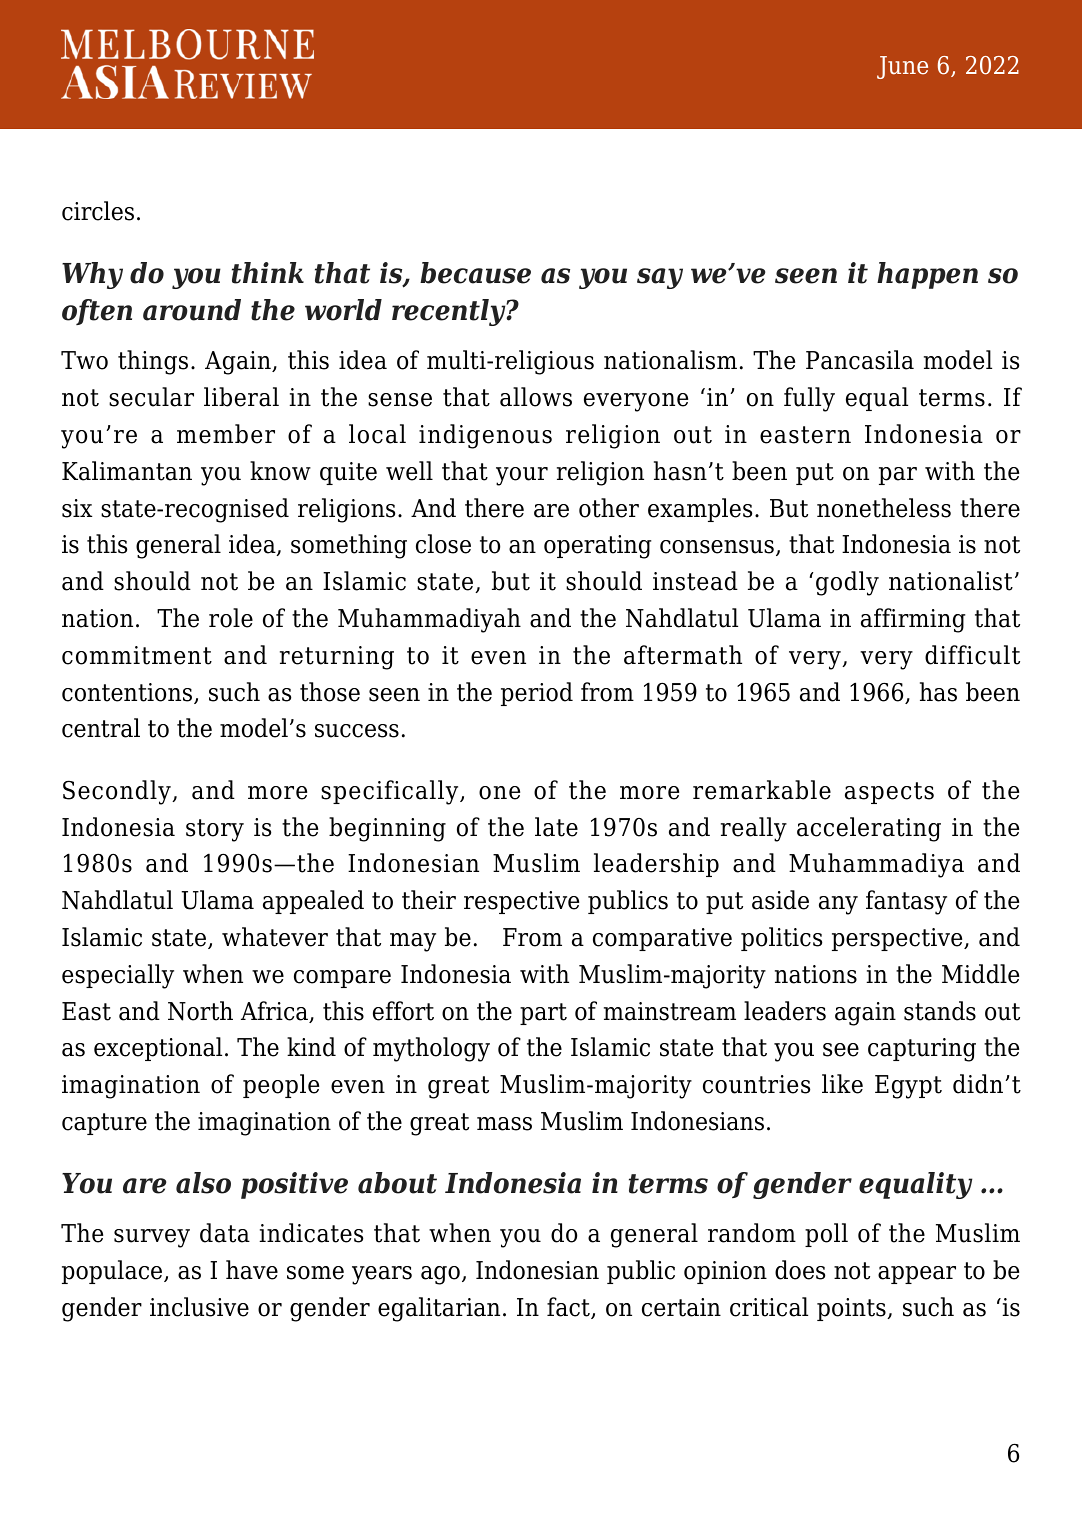 This document has width=1082, height=1530. Describe the element at coordinates (860, 360) in the document. I see `Pancasila` at that location.
